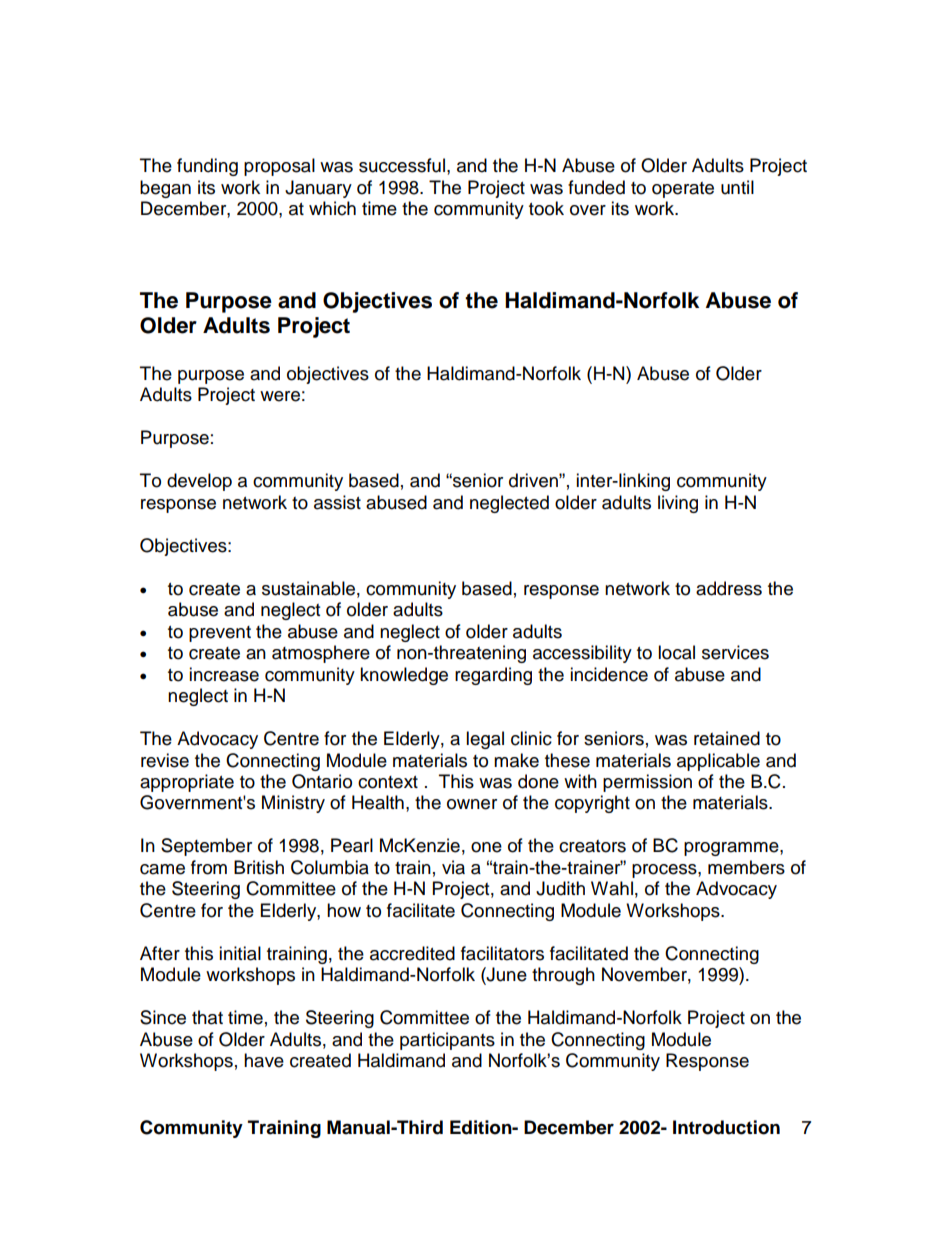 The height and width of the screenshot is (1233, 952). I want to click on assist, so click(337, 502).
